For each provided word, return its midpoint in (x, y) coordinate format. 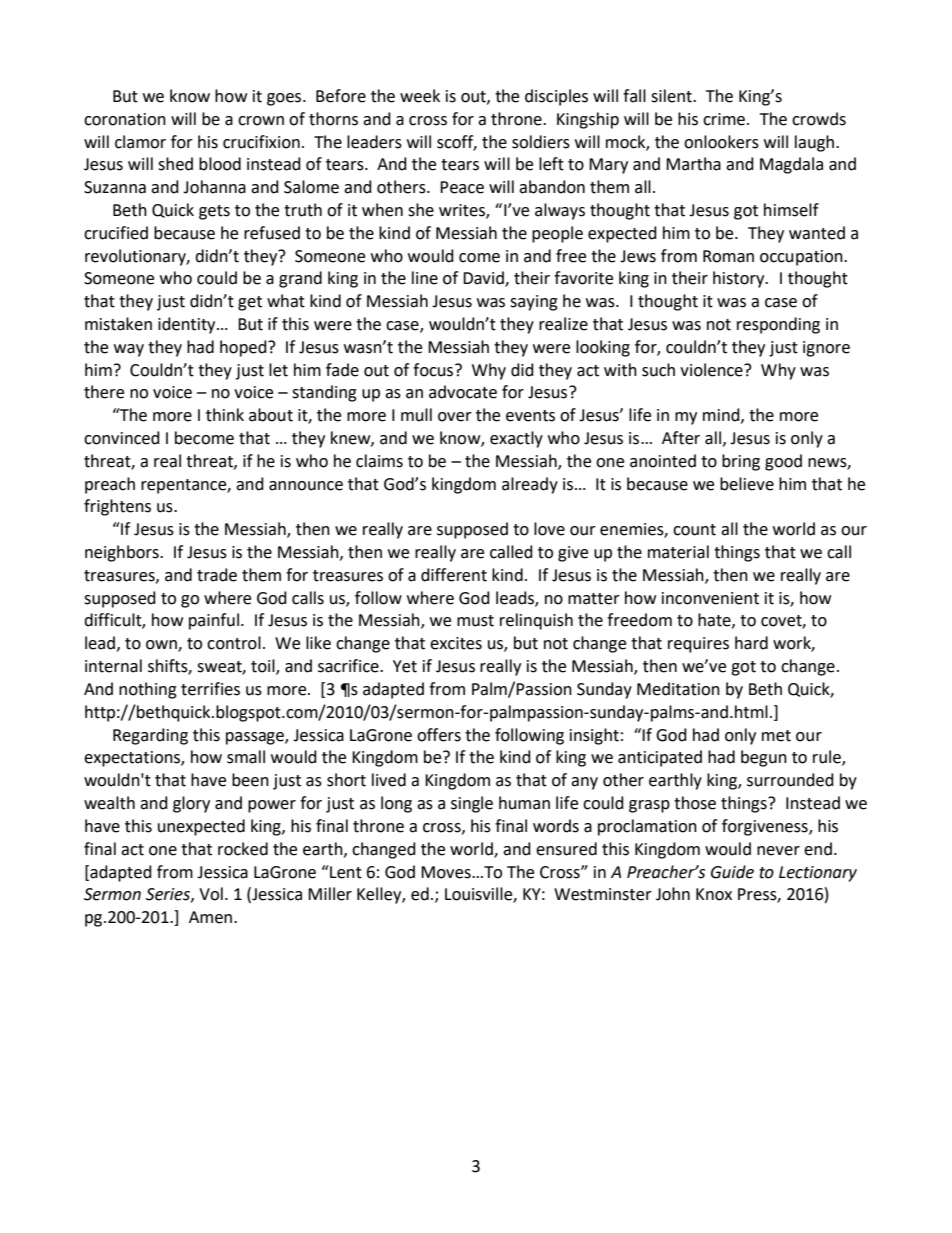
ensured (566, 849)
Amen (212, 917)
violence (712, 370)
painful (214, 621)
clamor (140, 142)
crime (724, 119)
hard (751, 643)
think (225, 415)
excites (456, 643)
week (420, 96)
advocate (463, 392)
